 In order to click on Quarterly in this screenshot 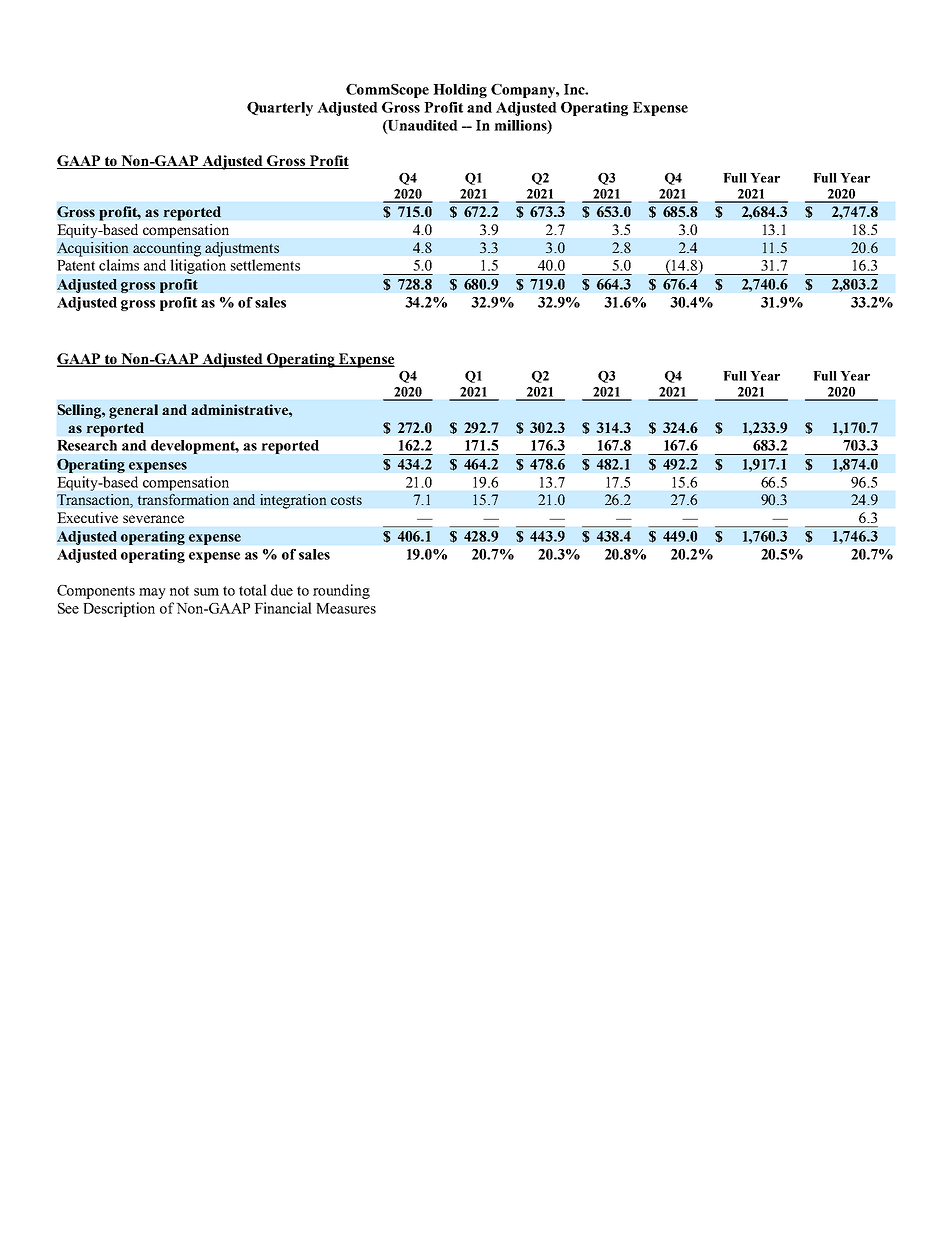, I will do `click(280, 109)`.
